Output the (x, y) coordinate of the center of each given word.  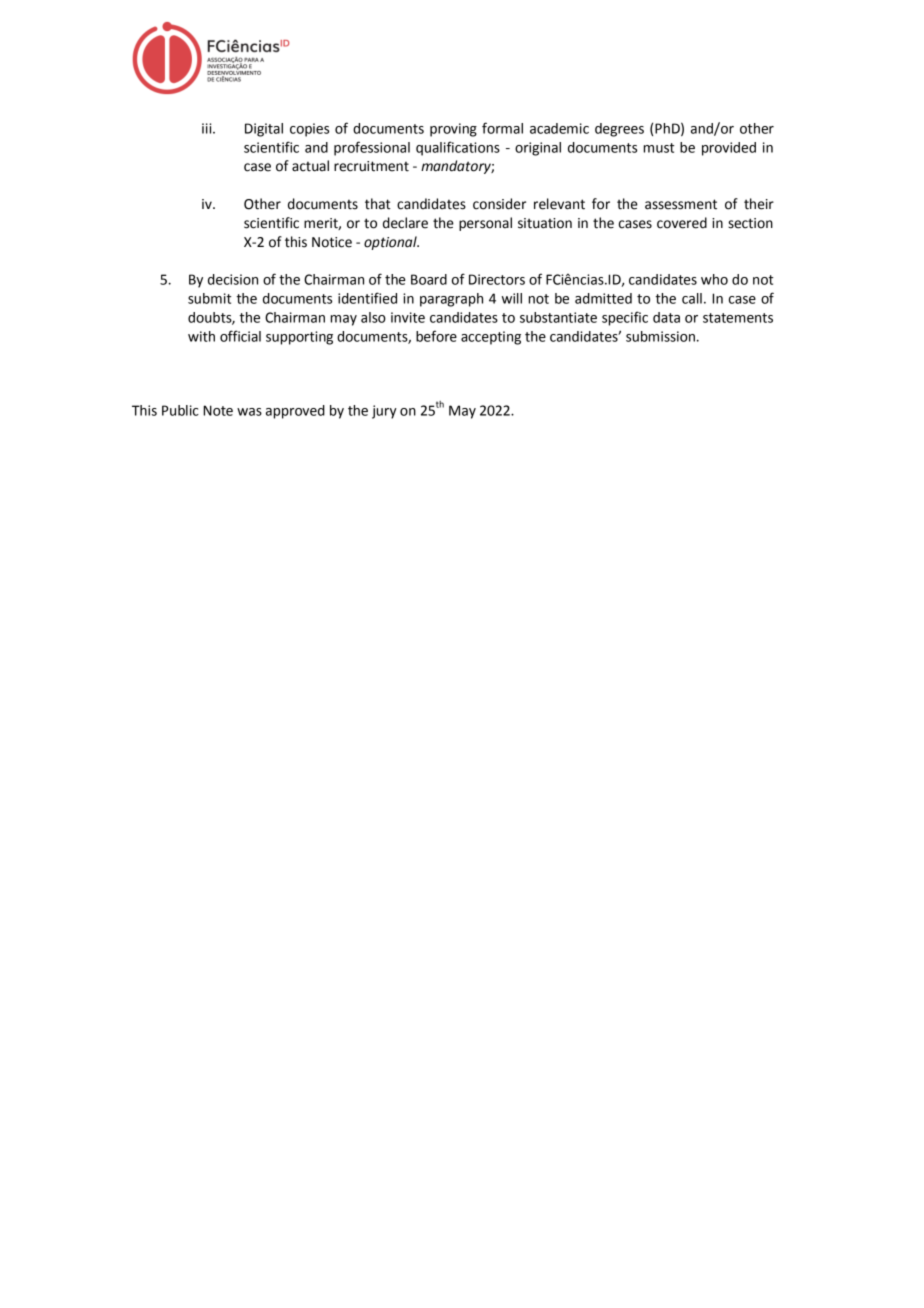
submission (662, 336)
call (692, 298)
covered (682, 223)
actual (310, 166)
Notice (332, 242)
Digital (264, 130)
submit (210, 298)
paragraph (451, 300)
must (659, 148)
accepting (491, 338)
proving (453, 130)
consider (499, 204)
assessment (681, 204)
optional (391, 243)
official (240, 336)
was (249, 412)
